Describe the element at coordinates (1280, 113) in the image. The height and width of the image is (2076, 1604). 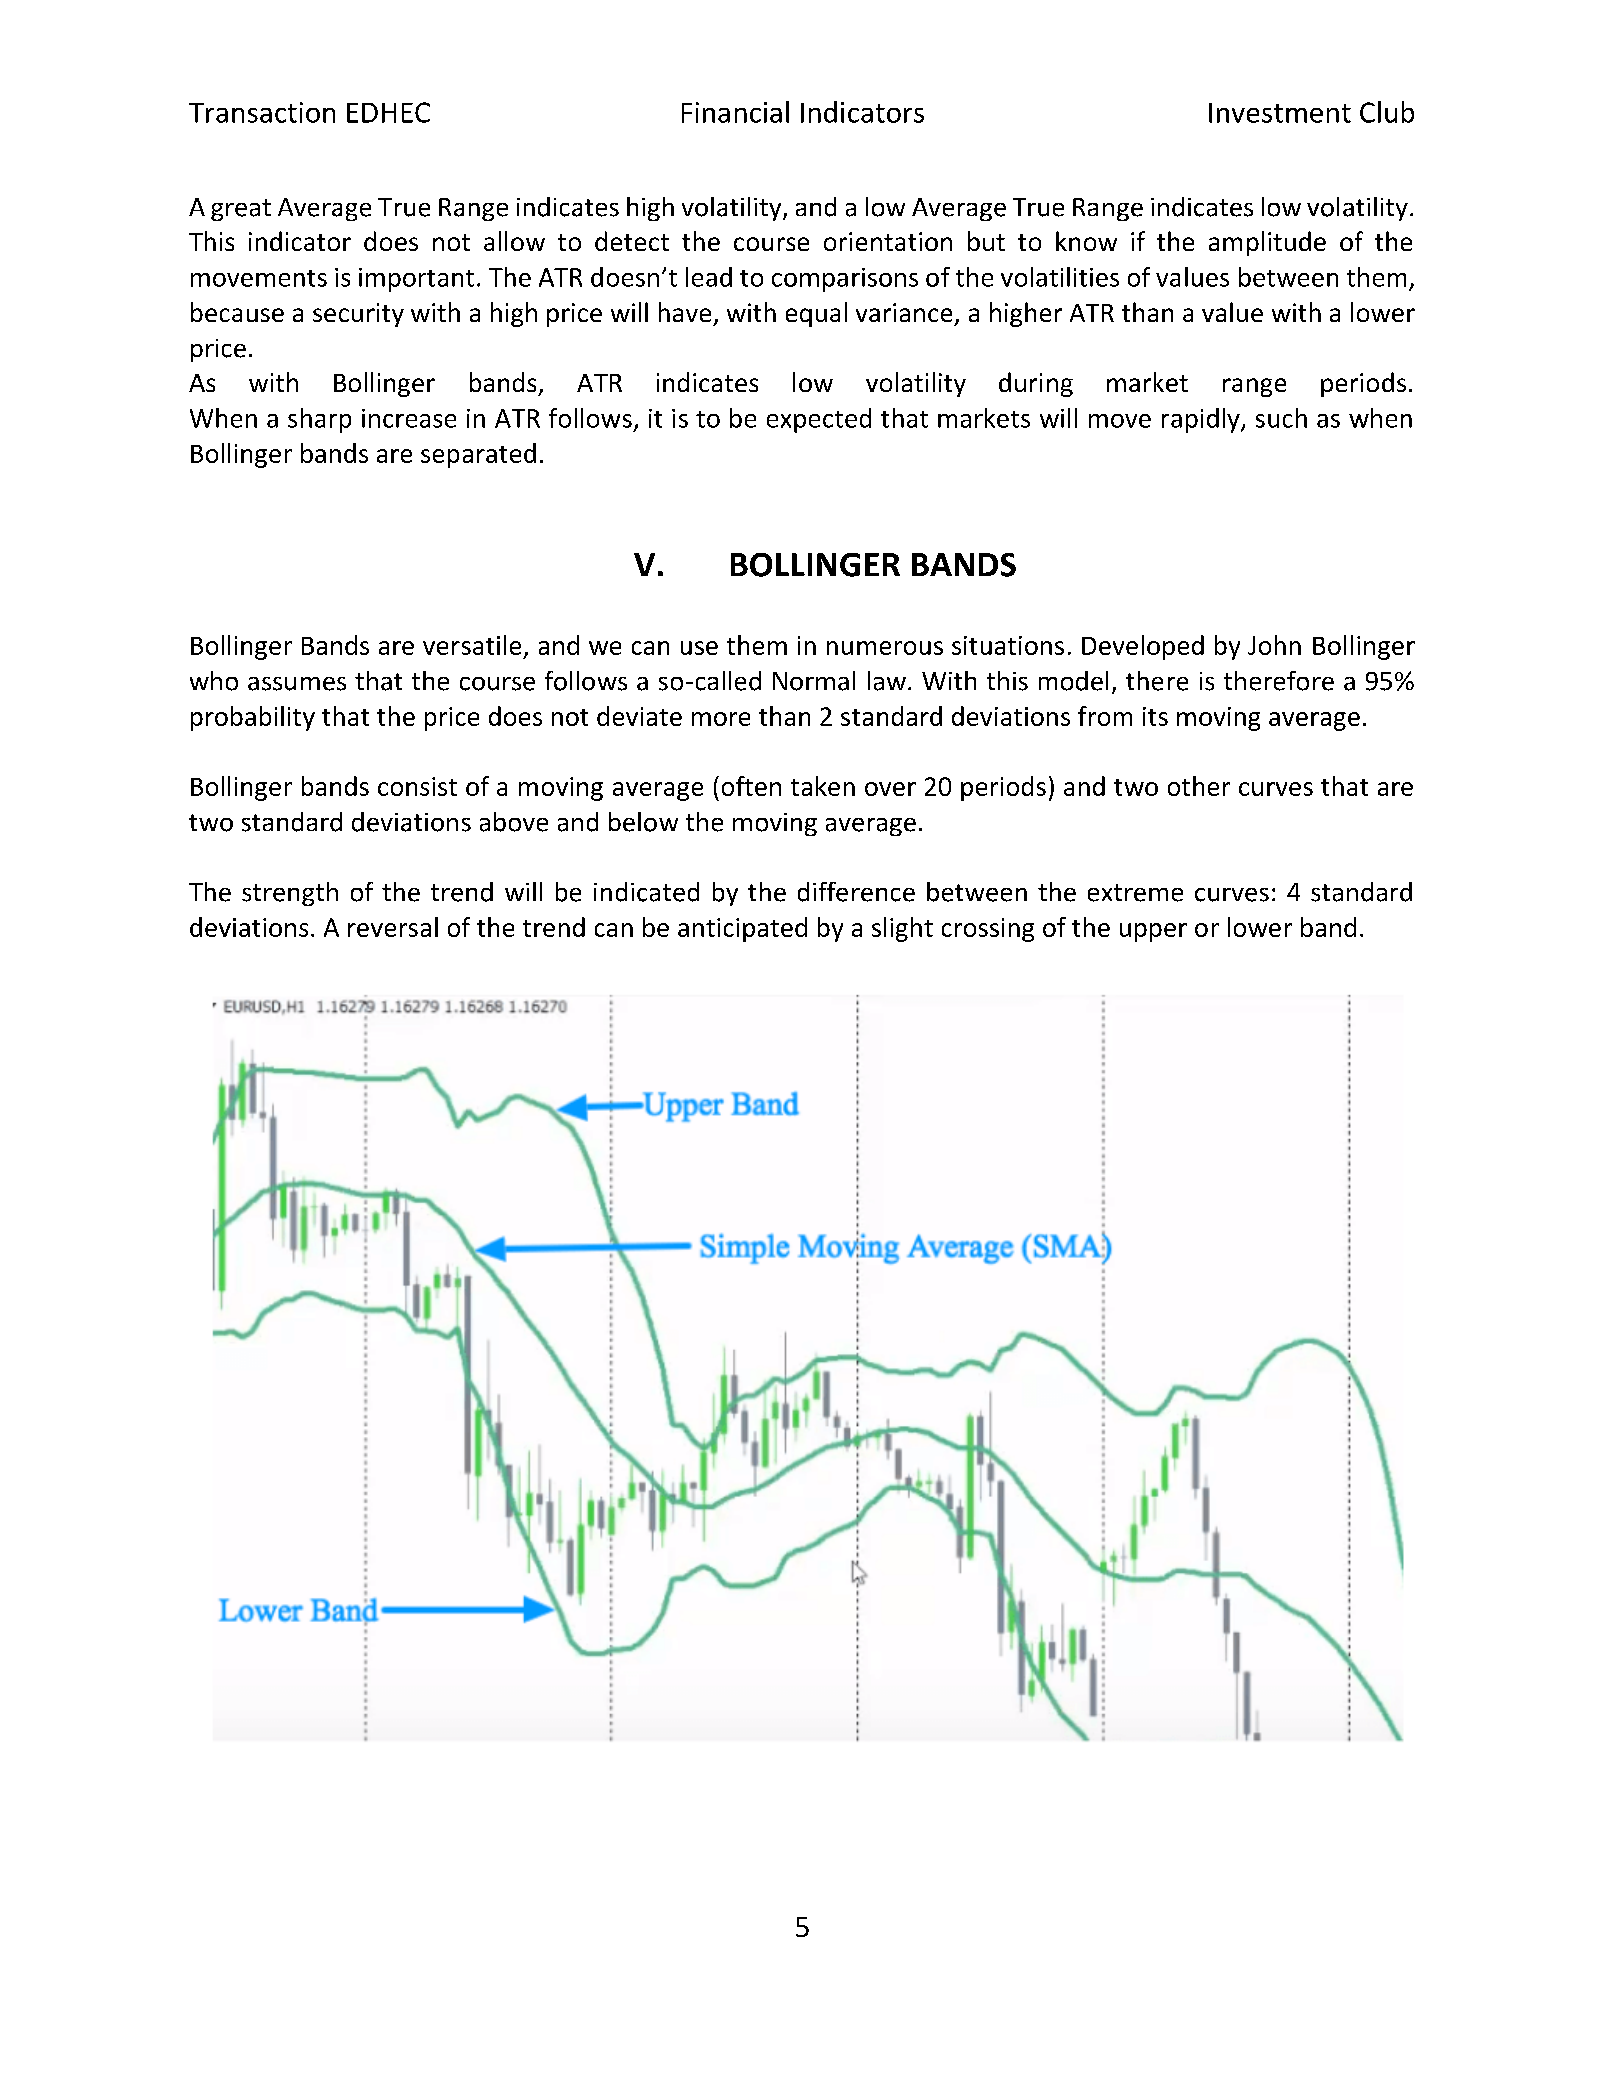
I see `Investment` at that location.
